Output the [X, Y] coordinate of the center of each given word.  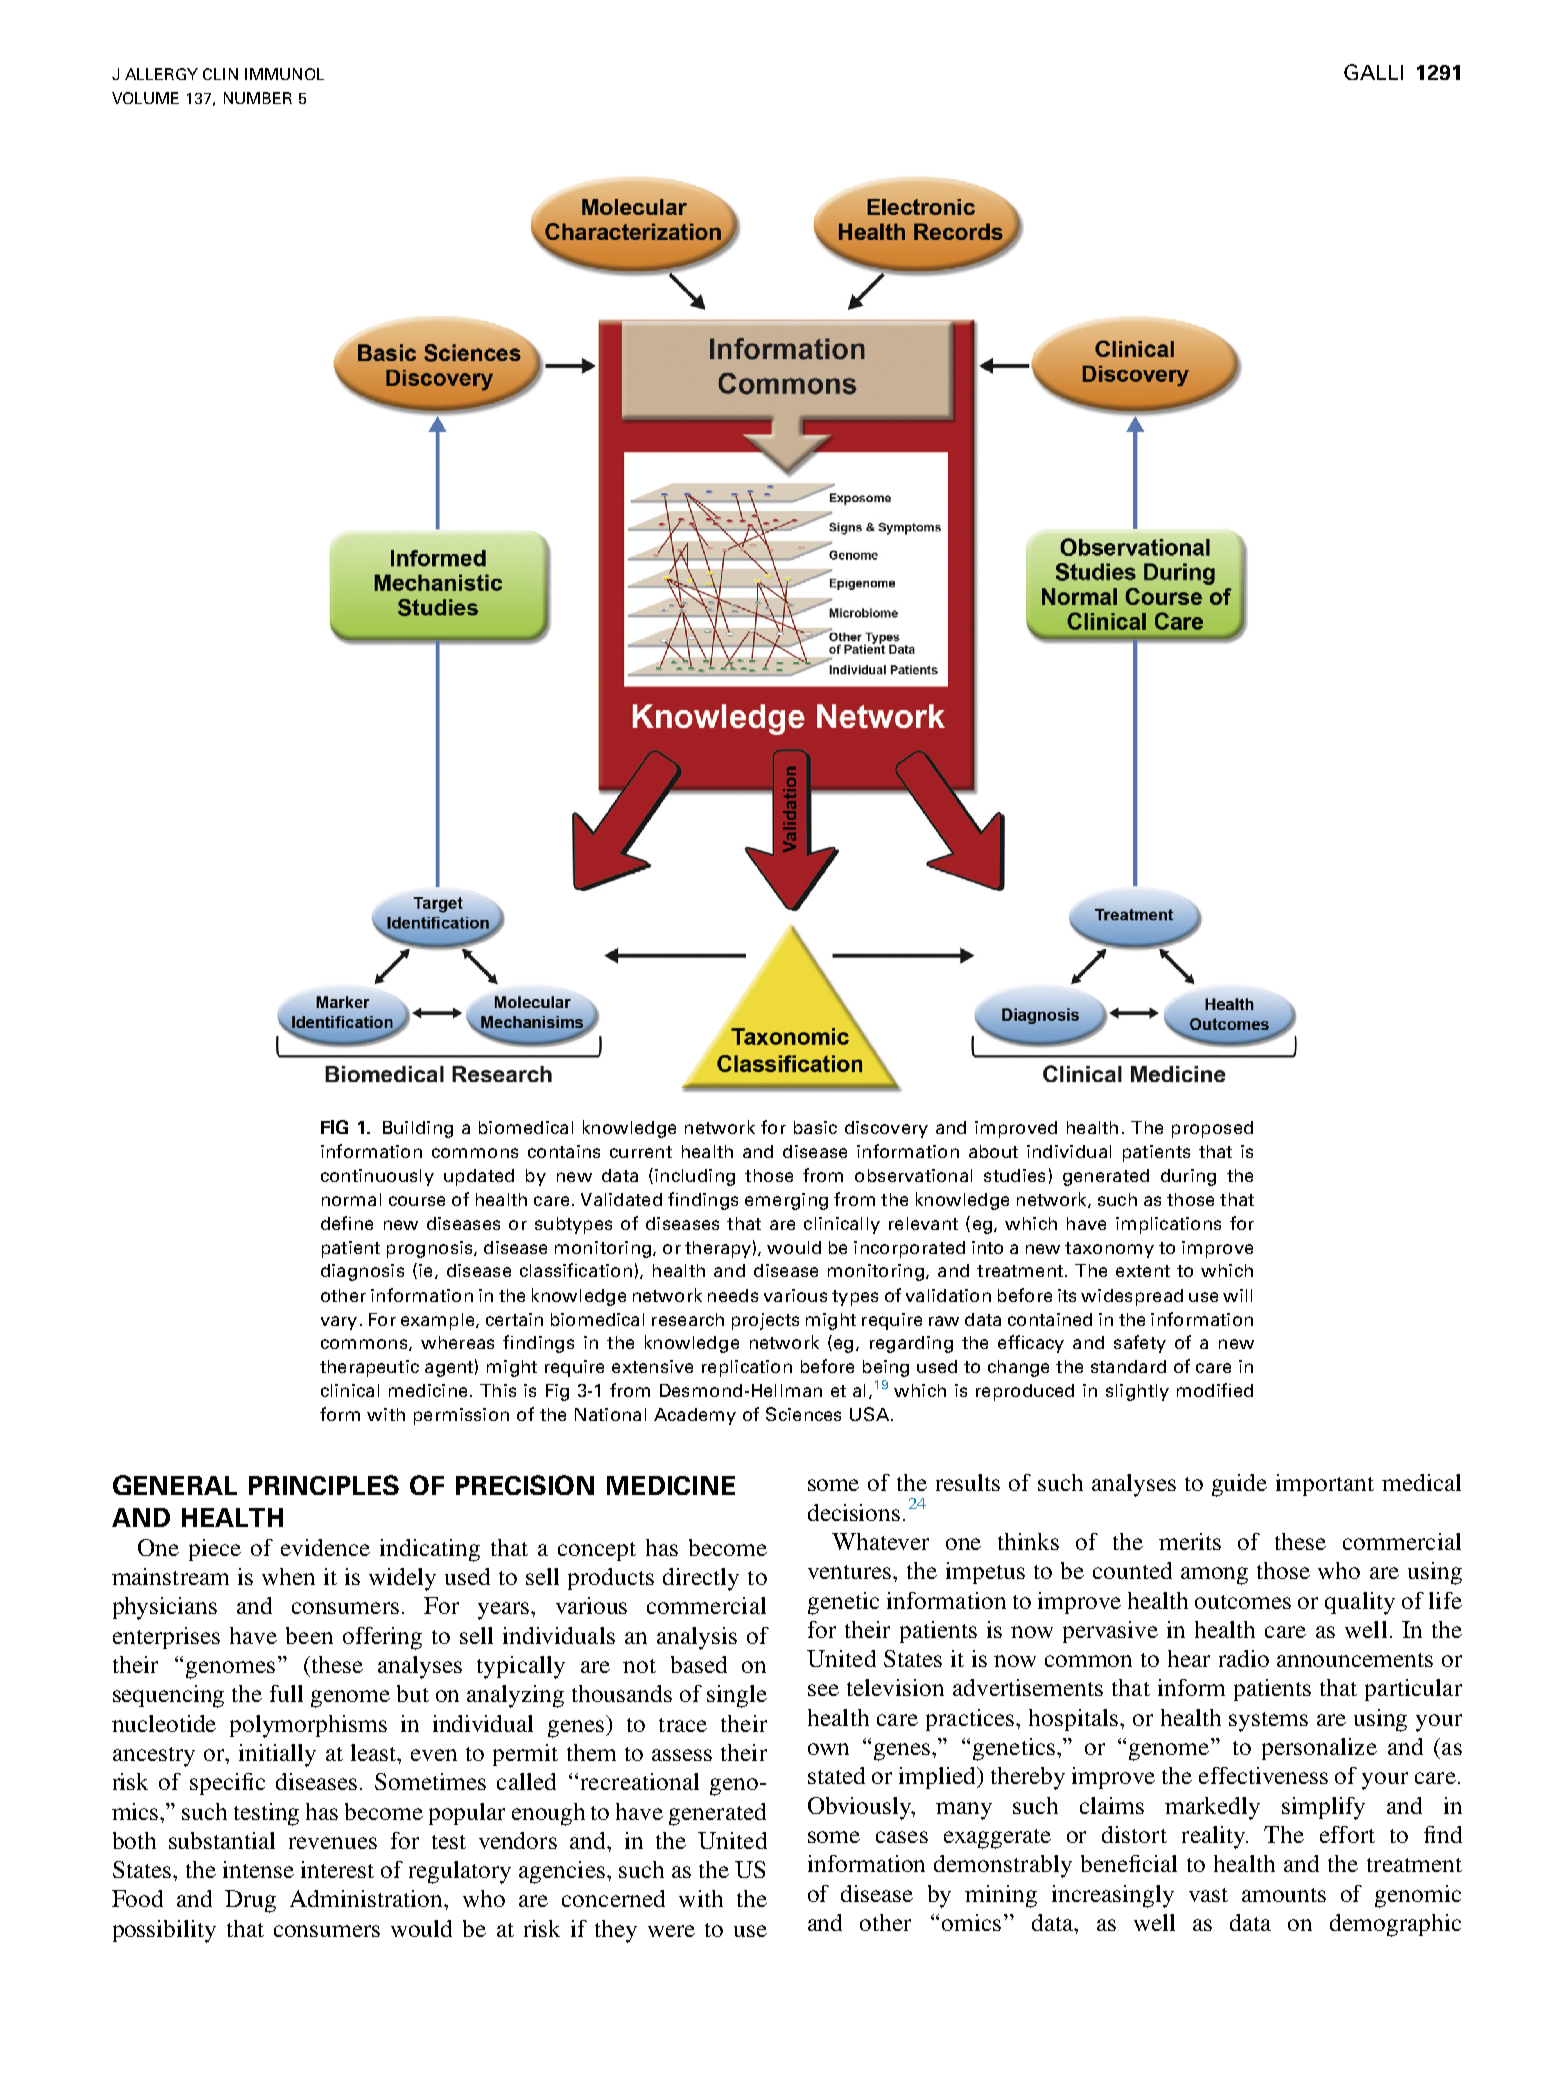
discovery [886, 1129]
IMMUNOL [284, 74]
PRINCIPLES [324, 1485]
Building [418, 1129]
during [1188, 1177]
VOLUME [145, 98]
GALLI [1373, 72]
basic [815, 1127]
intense [258, 1869]
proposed [1212, 1129]
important [1325, 1485]
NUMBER [258, 98]
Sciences [803, 1414]
